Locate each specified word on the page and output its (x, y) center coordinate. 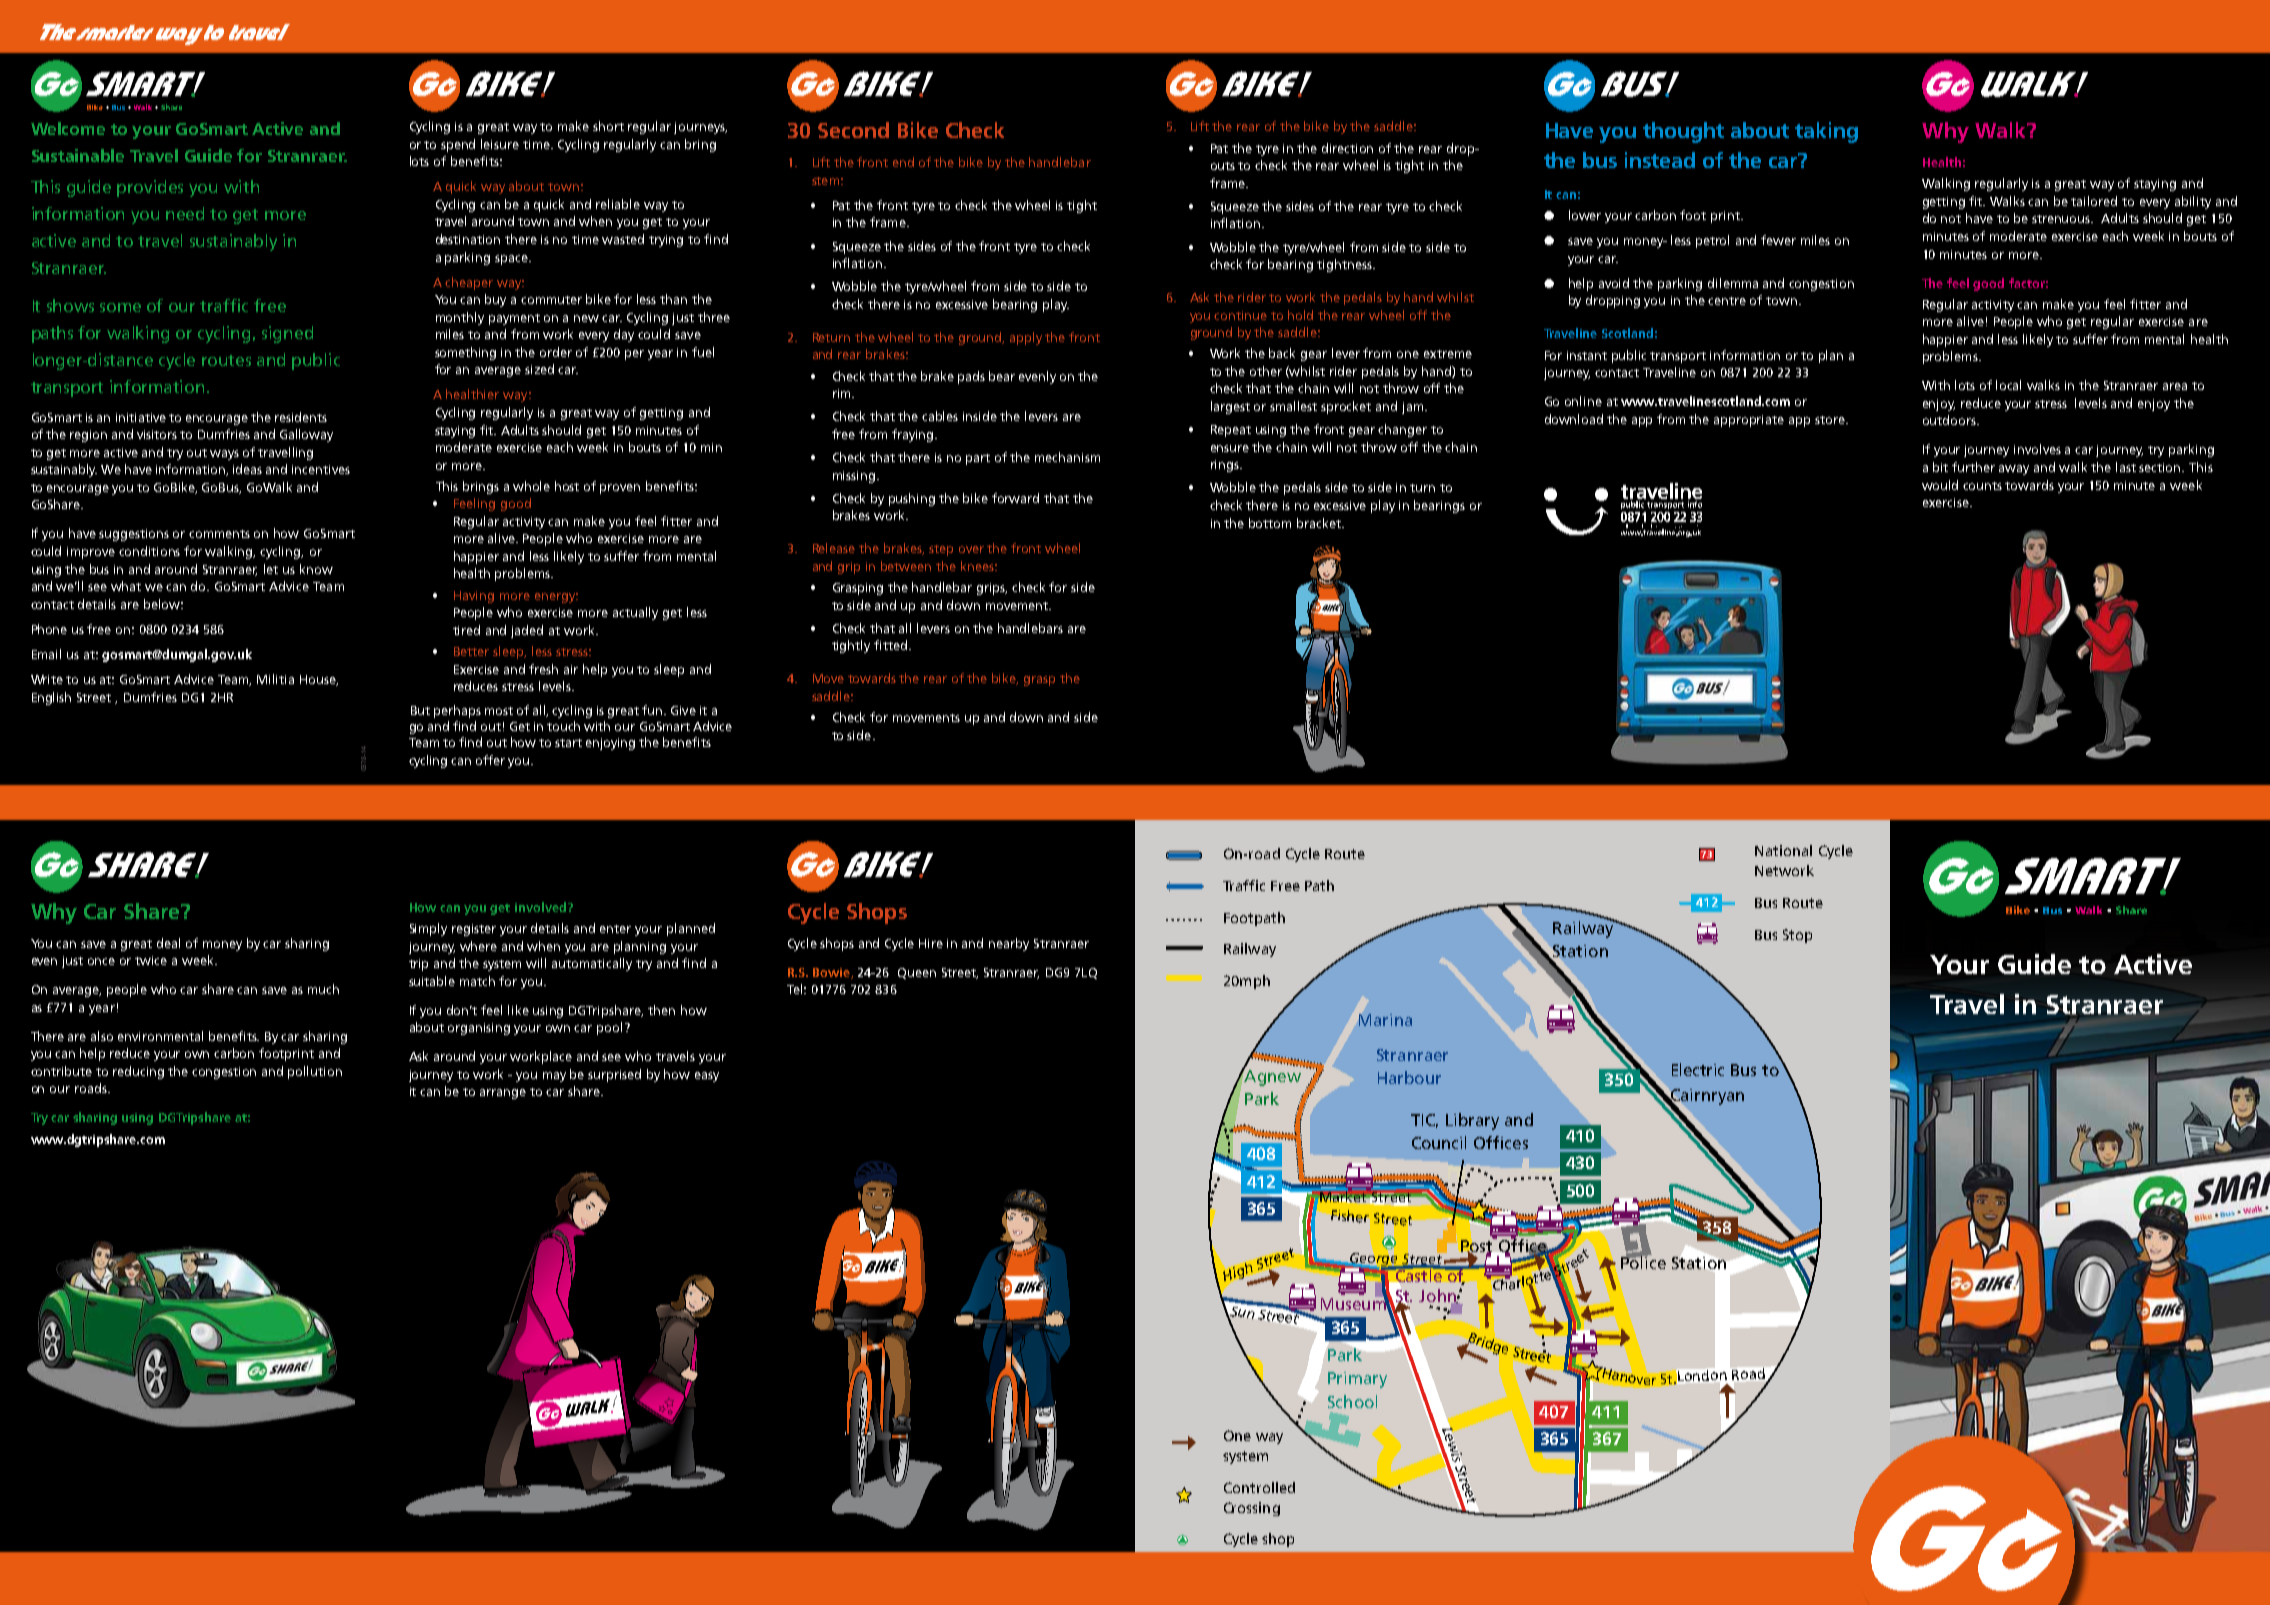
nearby (1009, 944)
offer (490, 760)
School (1352, 1401)
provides (150, 188)
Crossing (1252, 1509)
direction (1347, 148)
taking (1826, 132)
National (1783, 850)
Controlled (1259, 1487)
